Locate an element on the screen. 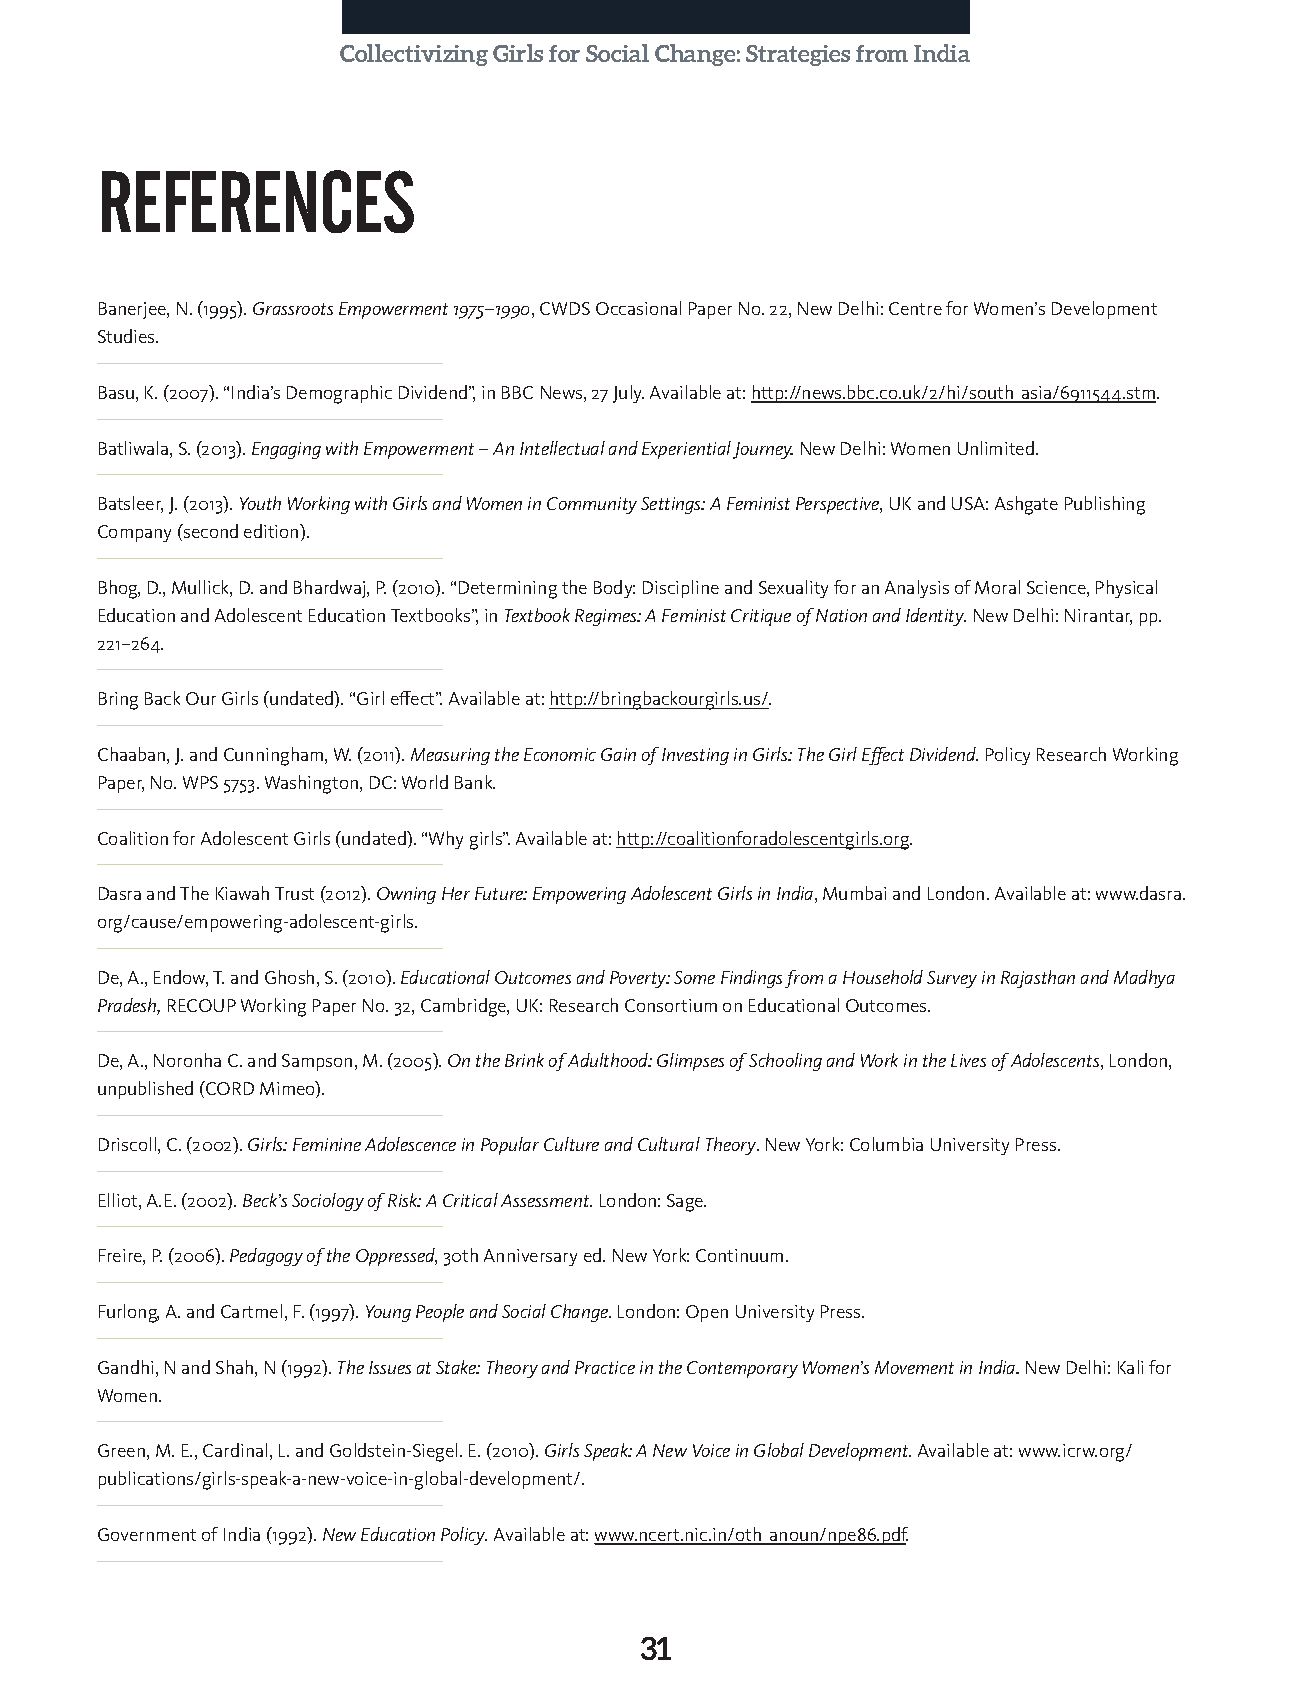 The width and height of the screenshot is (1311, 1697). Practice is located at coordinates (605, 1367).
